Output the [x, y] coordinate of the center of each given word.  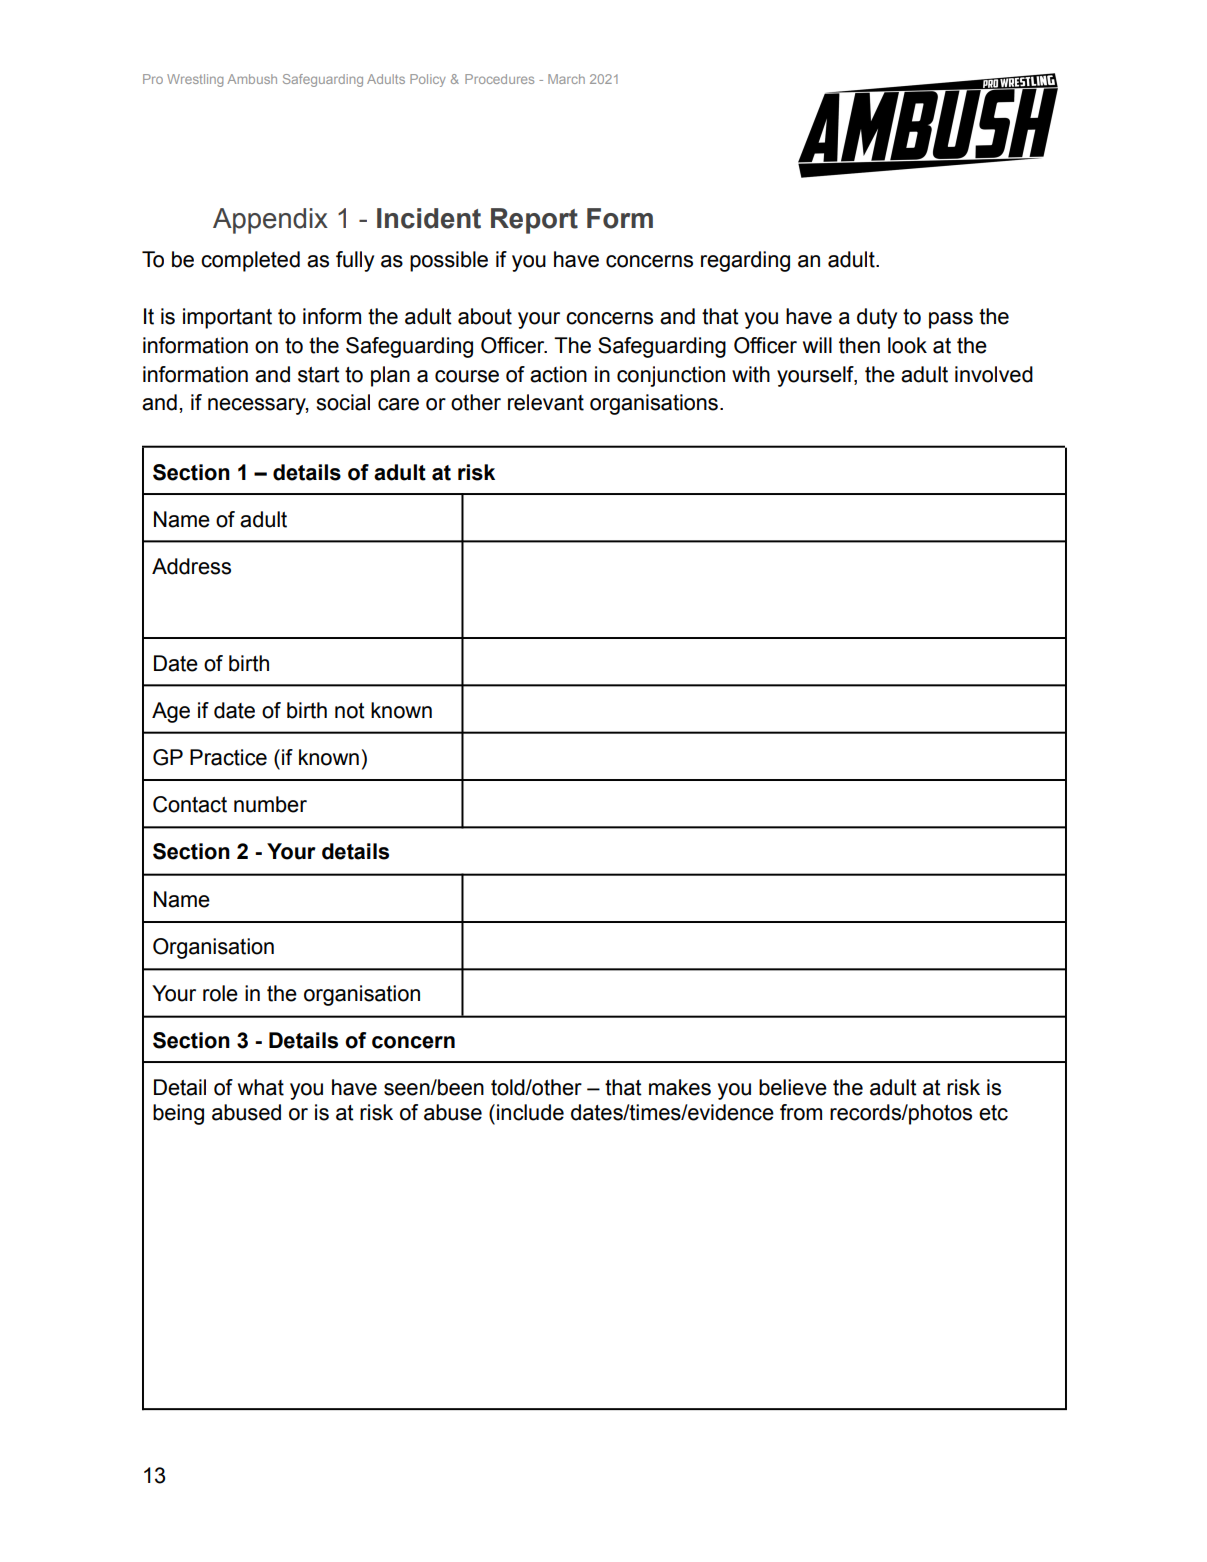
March [566, 79]
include [530, 1112]
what [261, 1087]
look [907, 345]
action [558, 374]
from [801, 1112]
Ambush [252, 79]
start [319, 375]
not [350, 711]
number [270, 804]
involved [994, 374]
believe [793, 1087]
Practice [228, 757]
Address [191, 566]
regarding [745, 261]
